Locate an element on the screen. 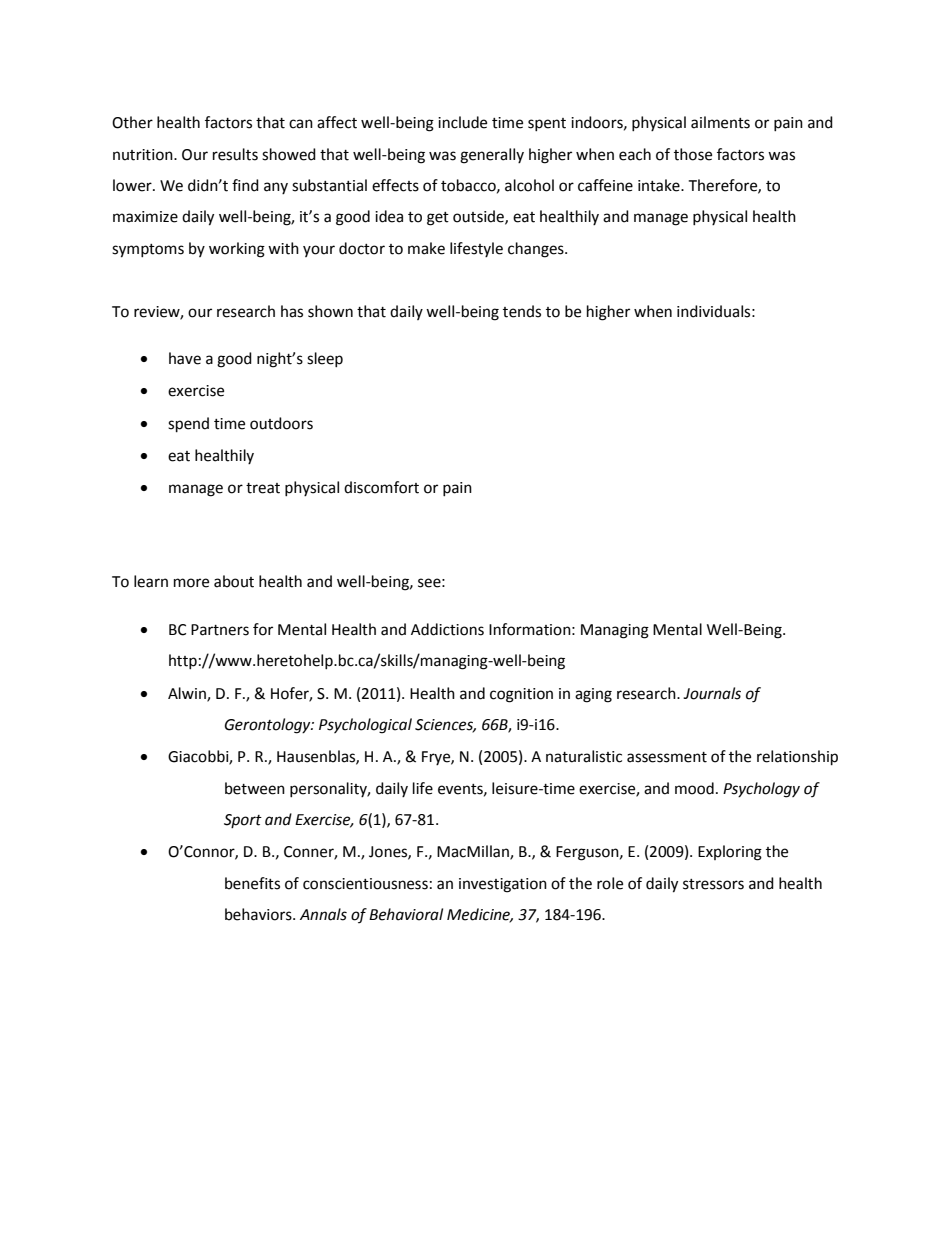 The image size is (952, 1233). generally is located at coordinates (492, 156).
